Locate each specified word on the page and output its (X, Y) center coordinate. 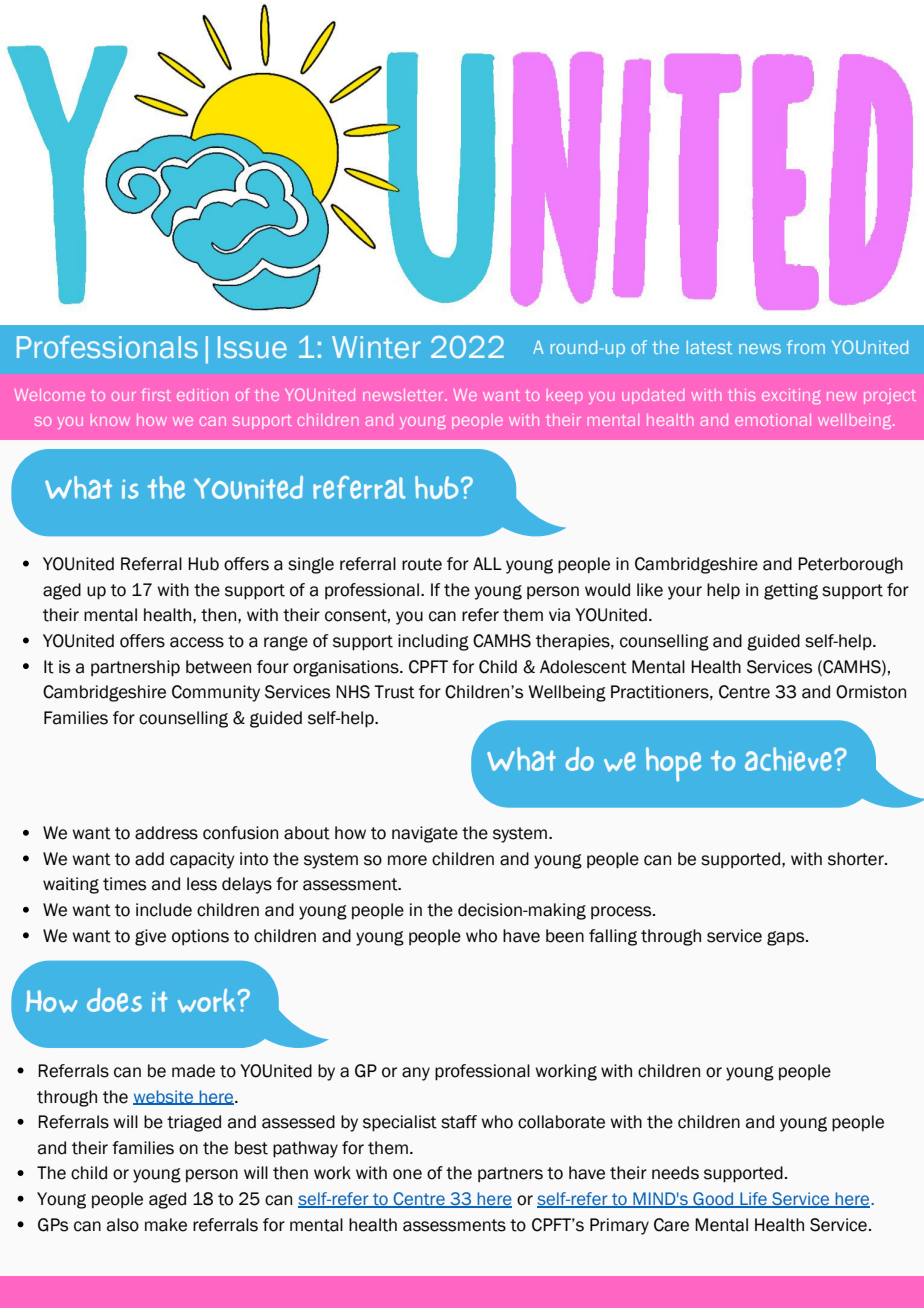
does (114, 1000)
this (741, 395)
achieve (788, 759)
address (166, 833)
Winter (376, 347)
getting (791, 591)
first (156, 394)
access (197, 642)
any (416, 1074)
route (422, 564)
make (166, 1225)
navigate (425, 834)
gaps (787, 938)
